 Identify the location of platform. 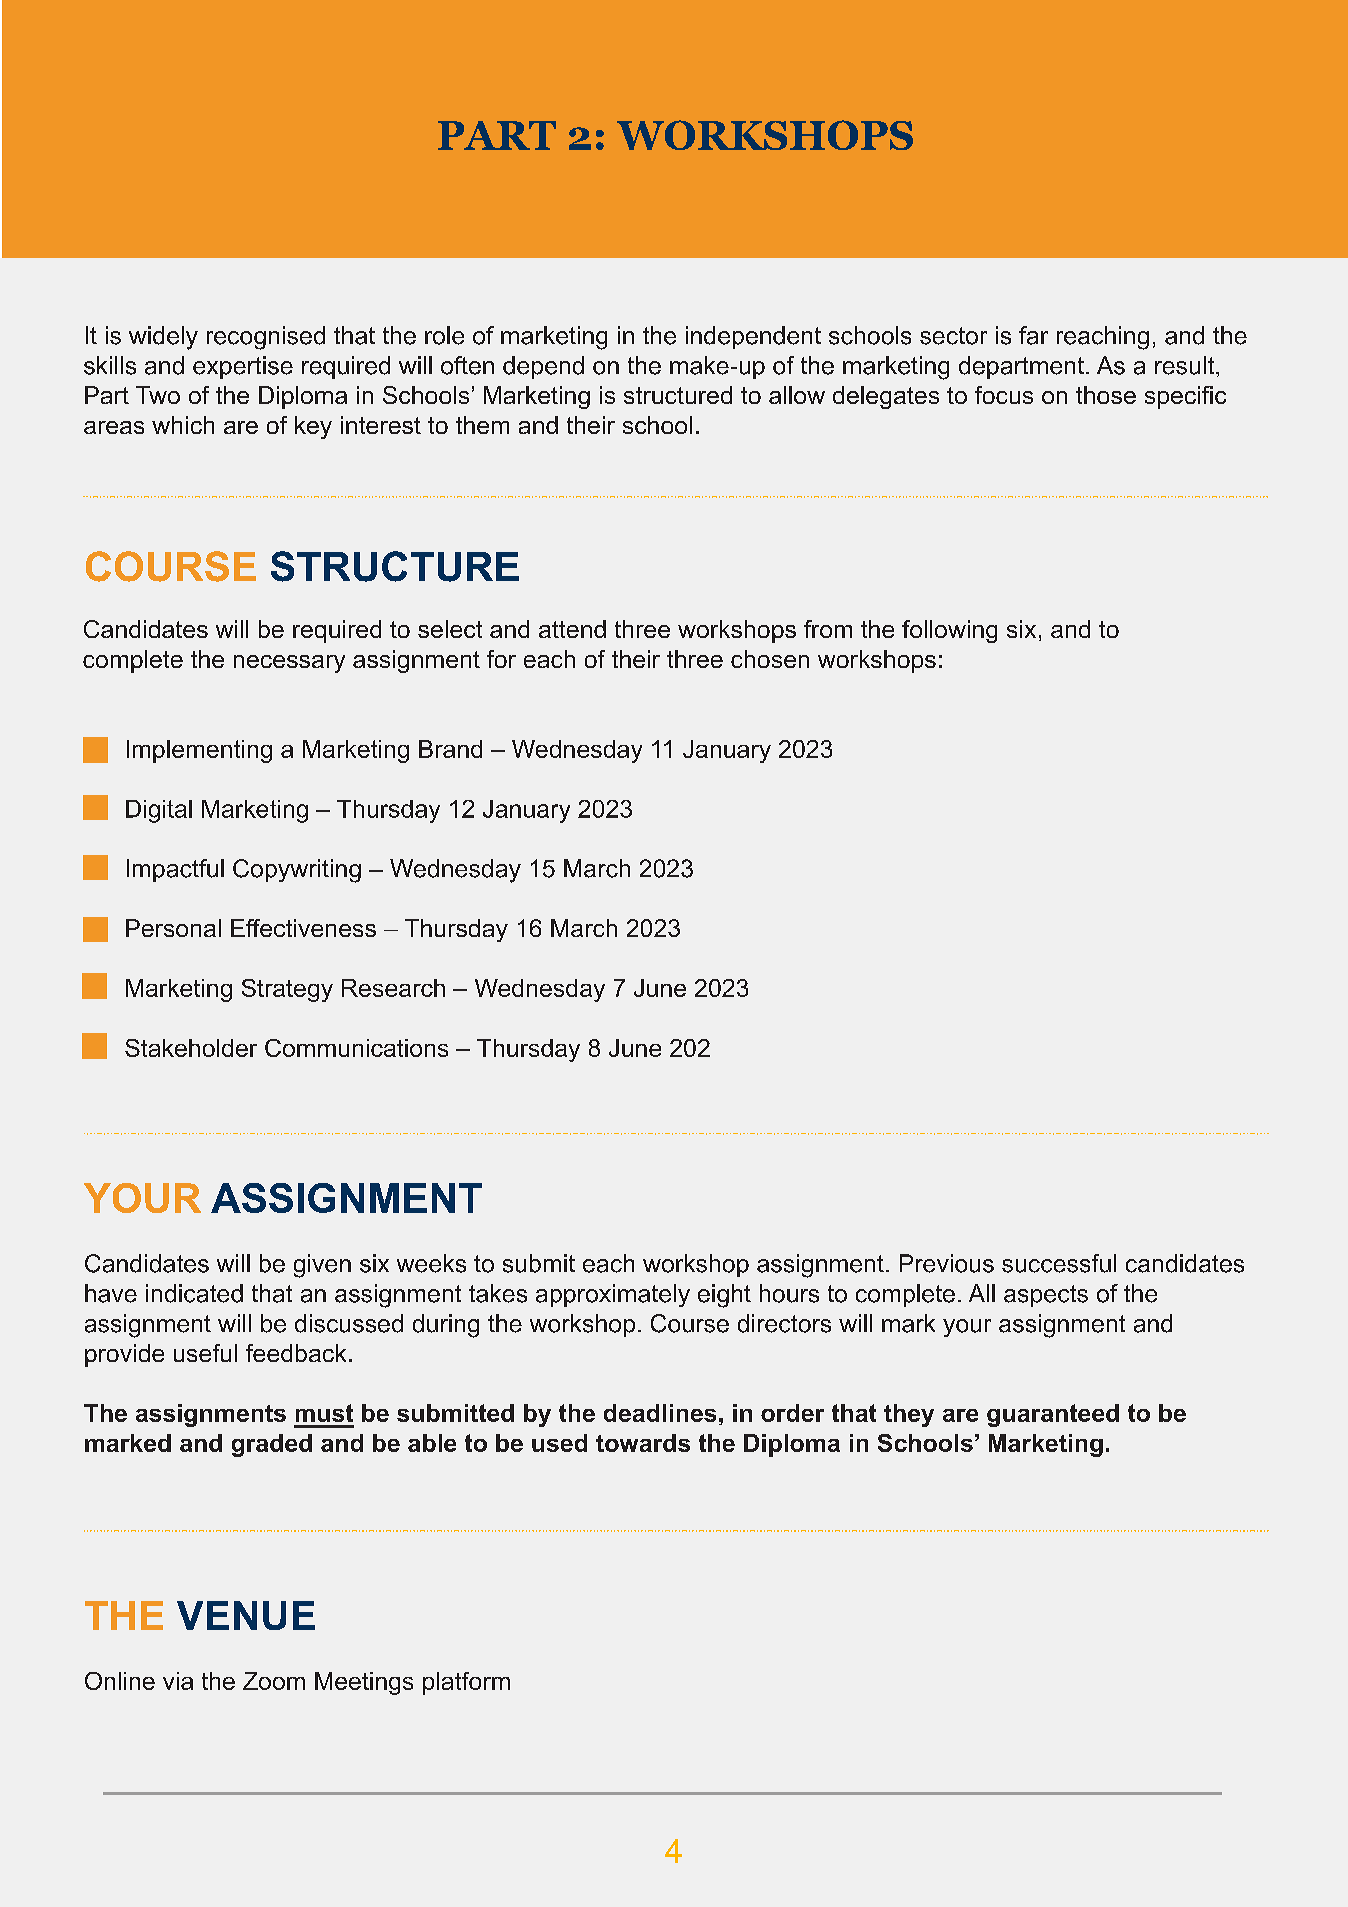
(466, 1683).
